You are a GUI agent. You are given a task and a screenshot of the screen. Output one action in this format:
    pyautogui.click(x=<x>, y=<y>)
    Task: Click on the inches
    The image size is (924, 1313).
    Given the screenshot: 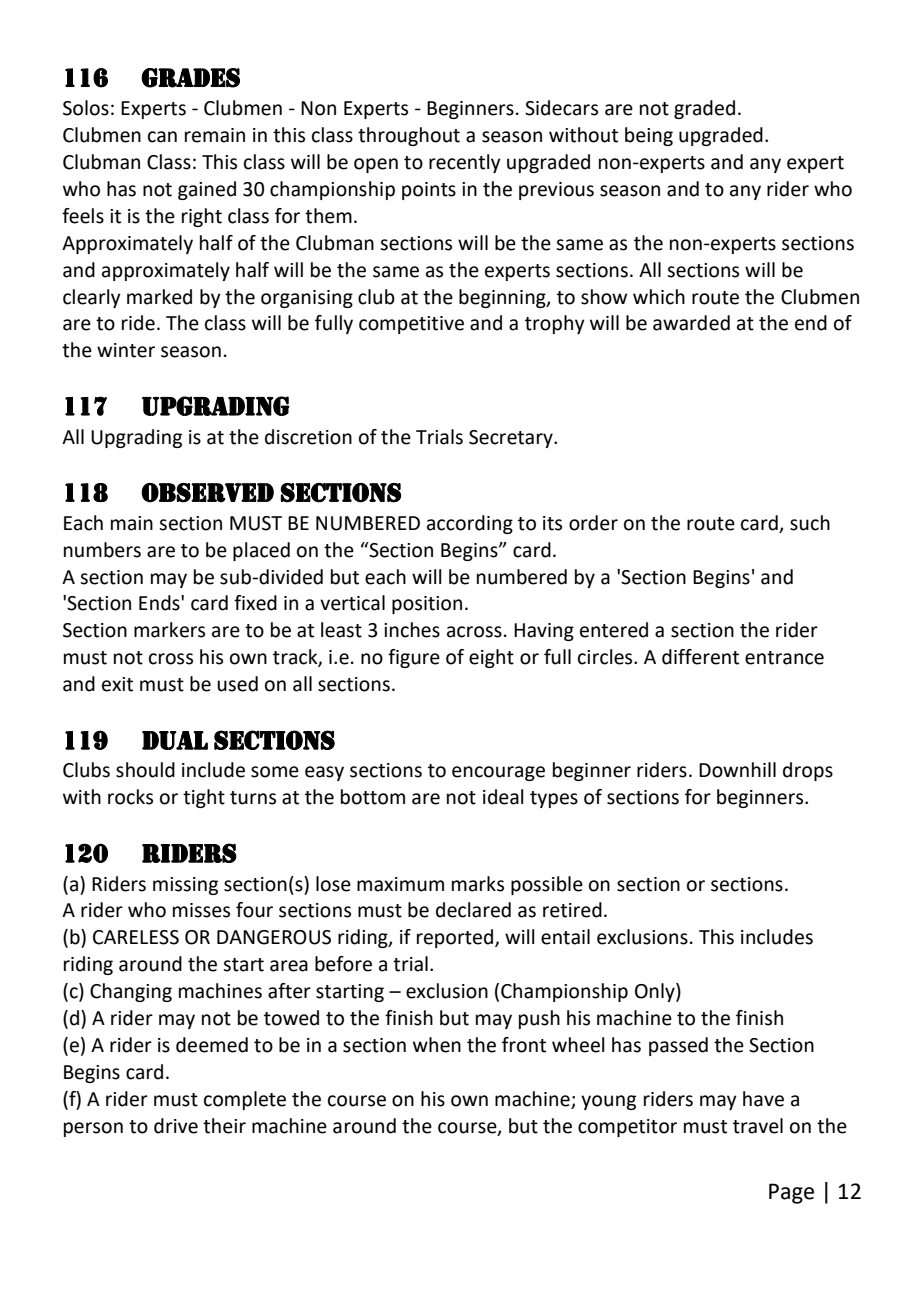 What is the action you would take?
    pyautogui.click(x=412, y=630)
